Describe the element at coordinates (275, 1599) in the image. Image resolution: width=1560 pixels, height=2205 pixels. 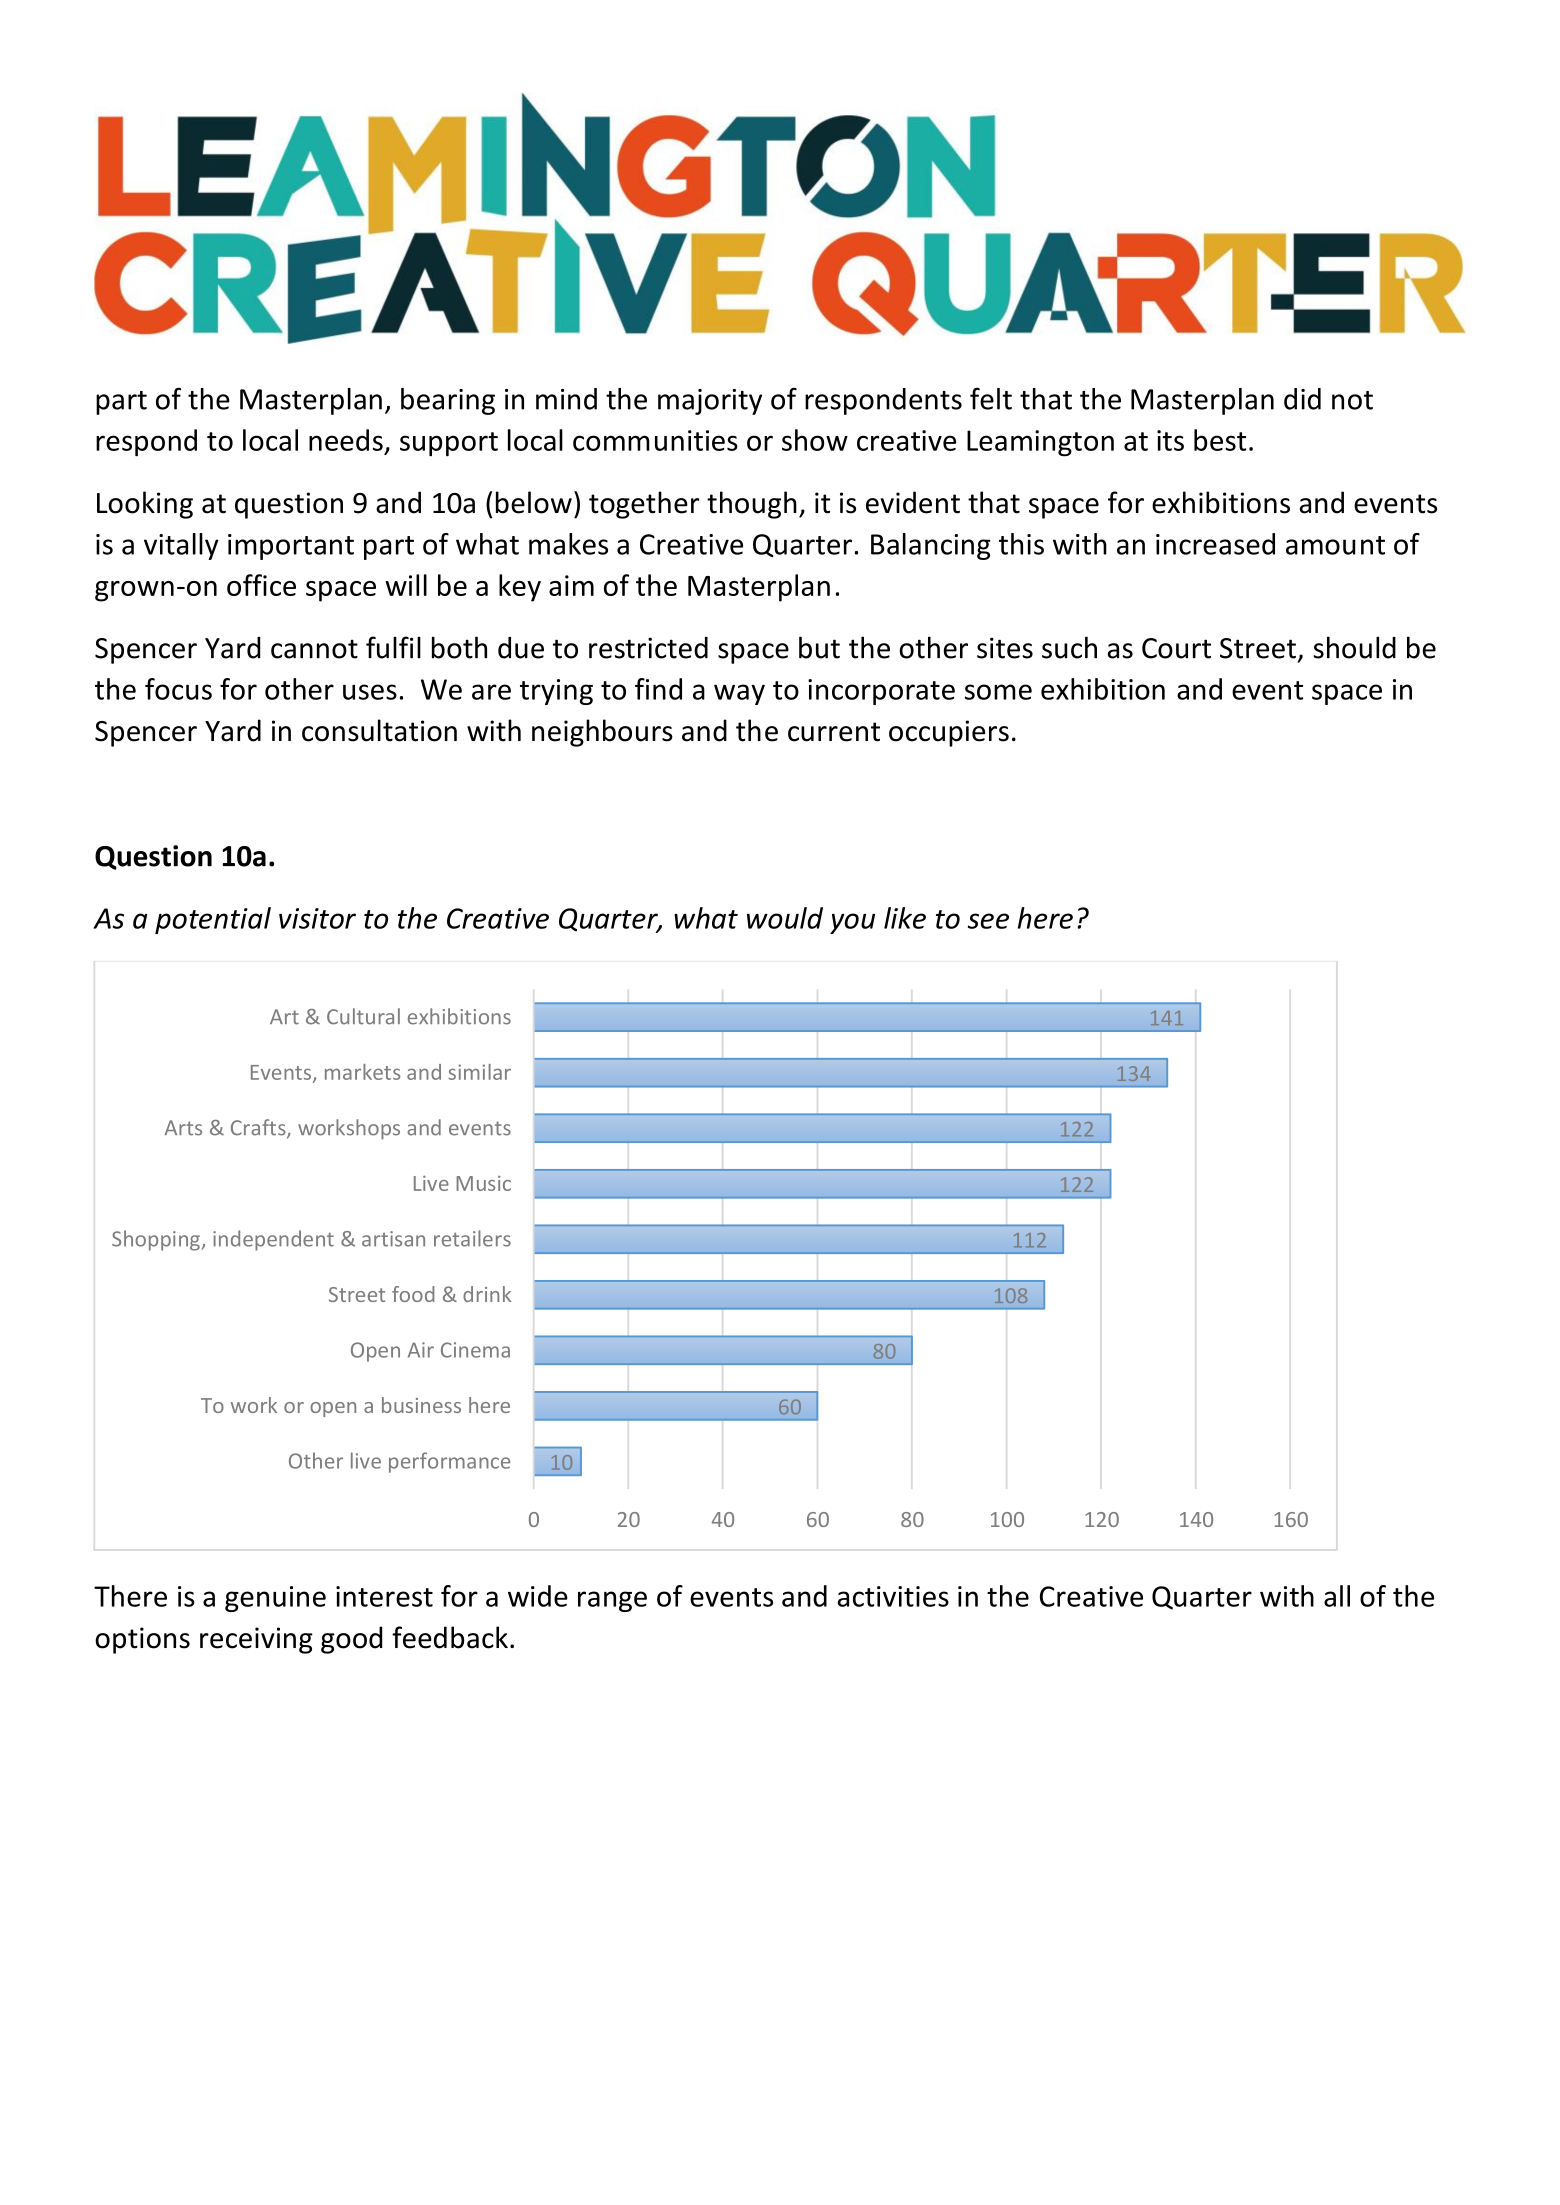
I see `genuine` at that location.
